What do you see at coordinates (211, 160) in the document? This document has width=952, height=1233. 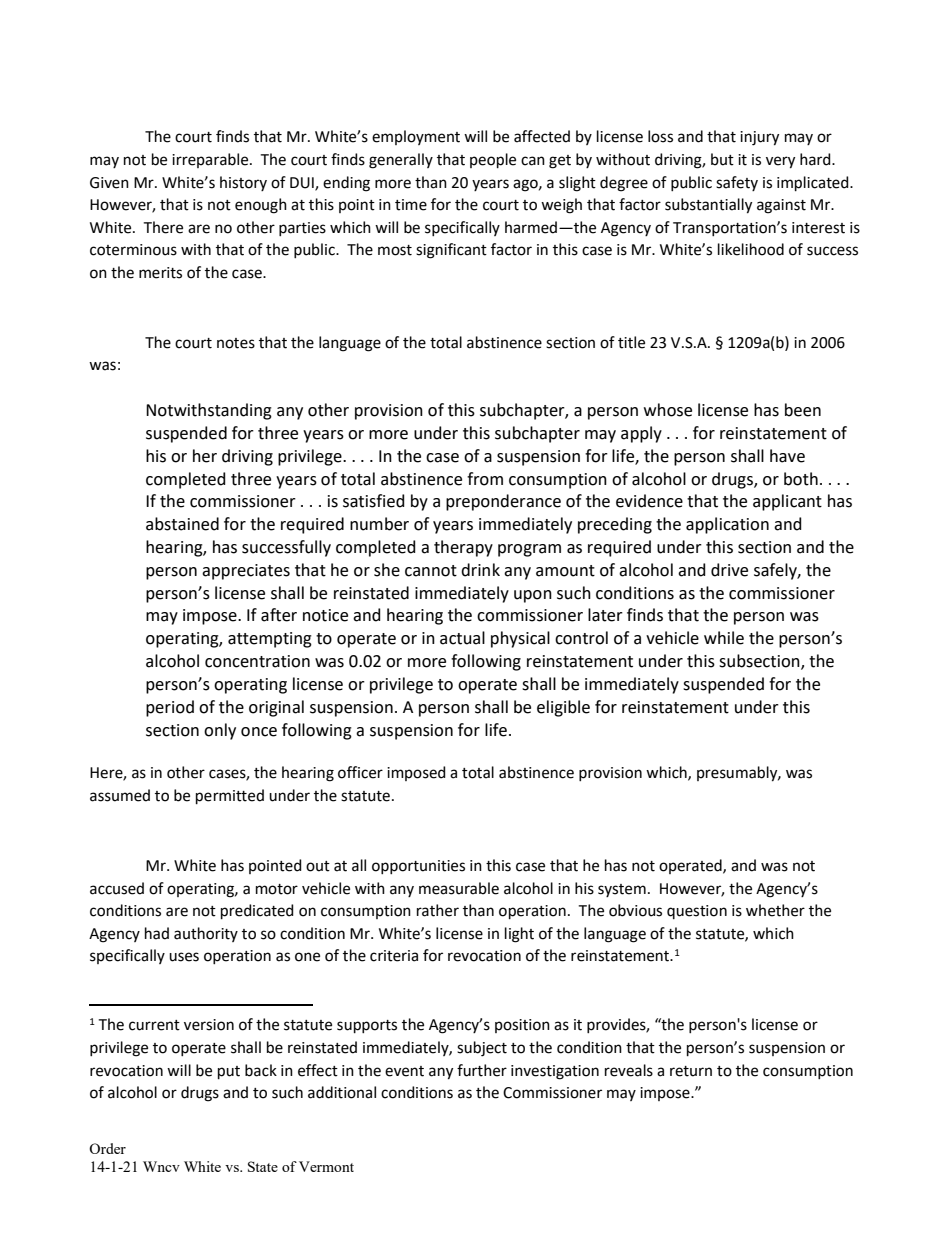 I see `irreparable` at bounding box center [211, 160].
